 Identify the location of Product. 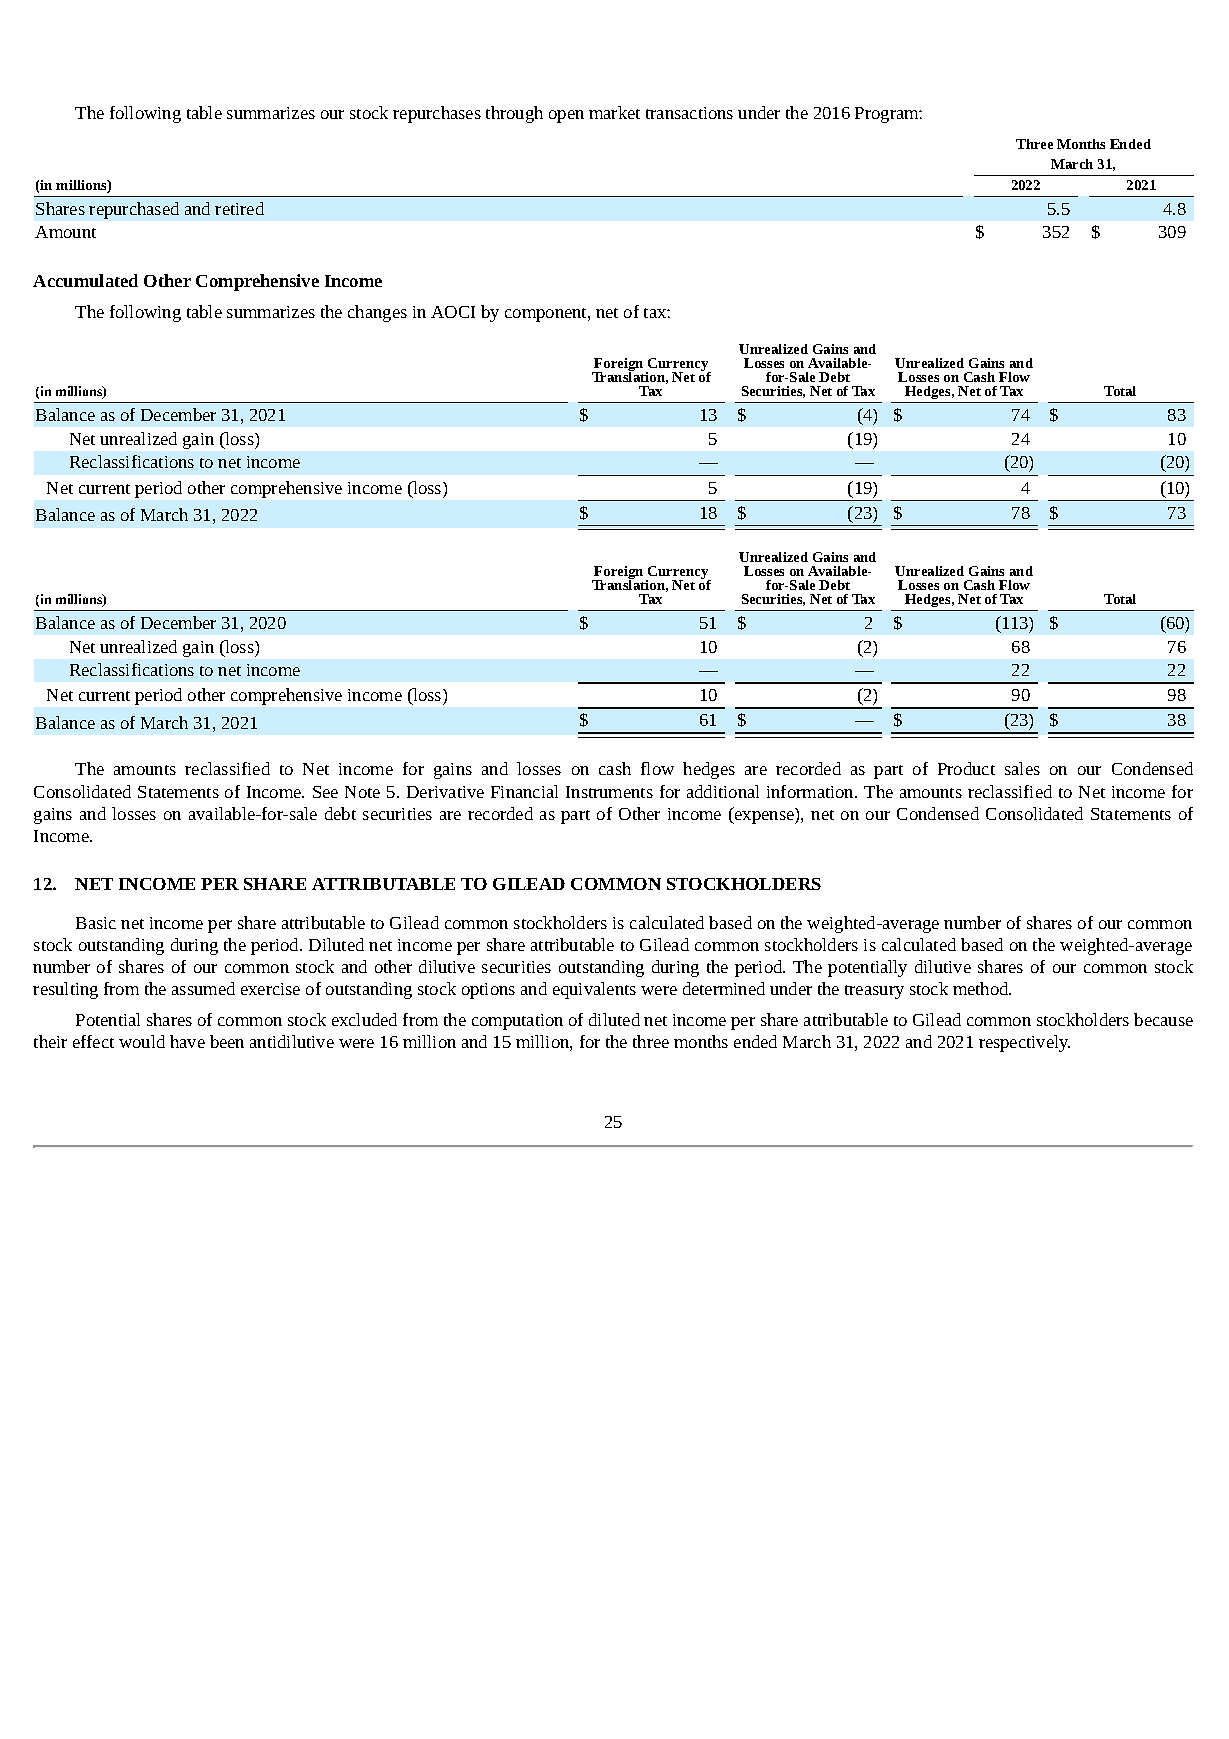
(966, 768).
